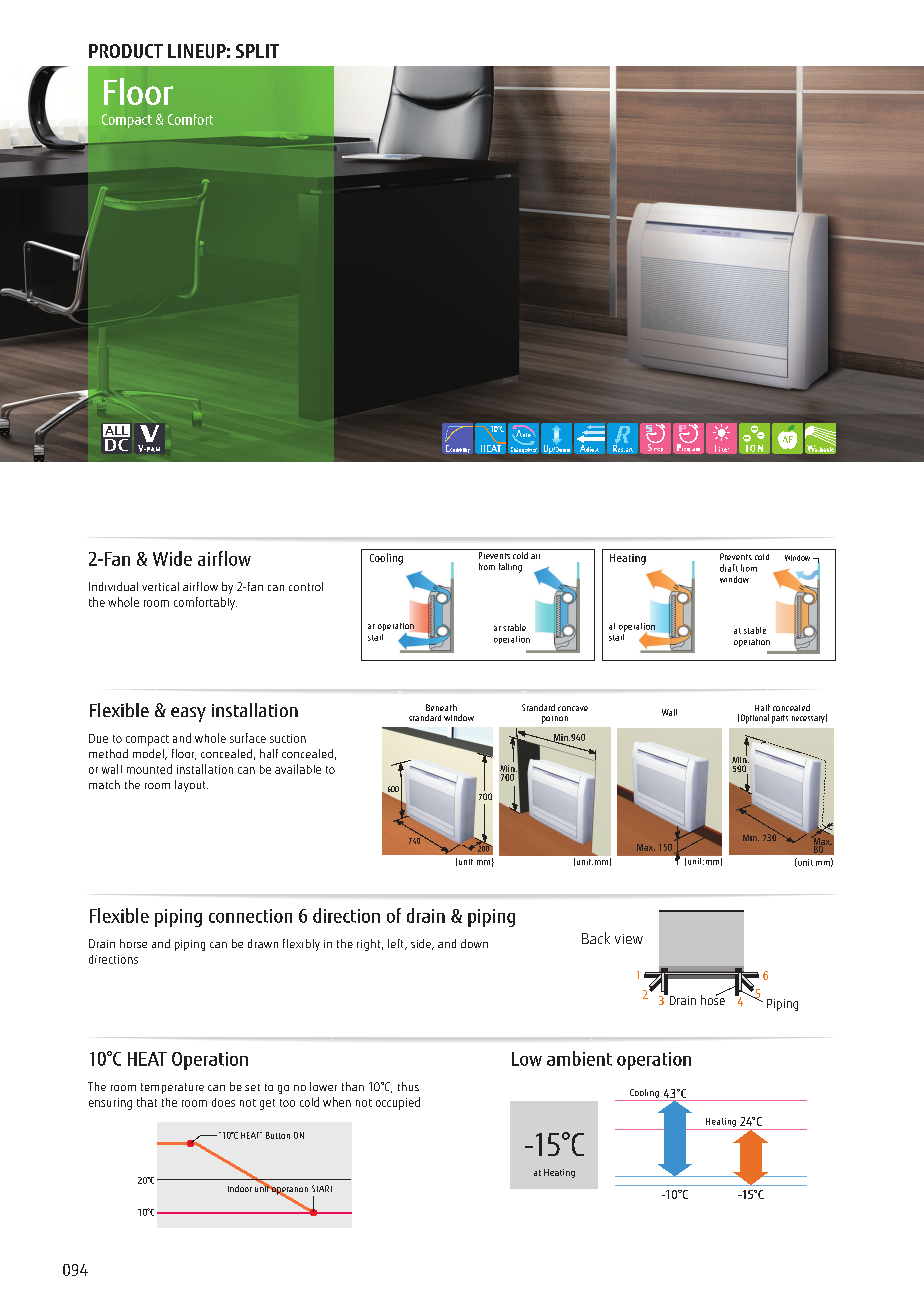 The height and width of the screenshot is (1308, 924). I want to click on parts, so click(780, 719).
